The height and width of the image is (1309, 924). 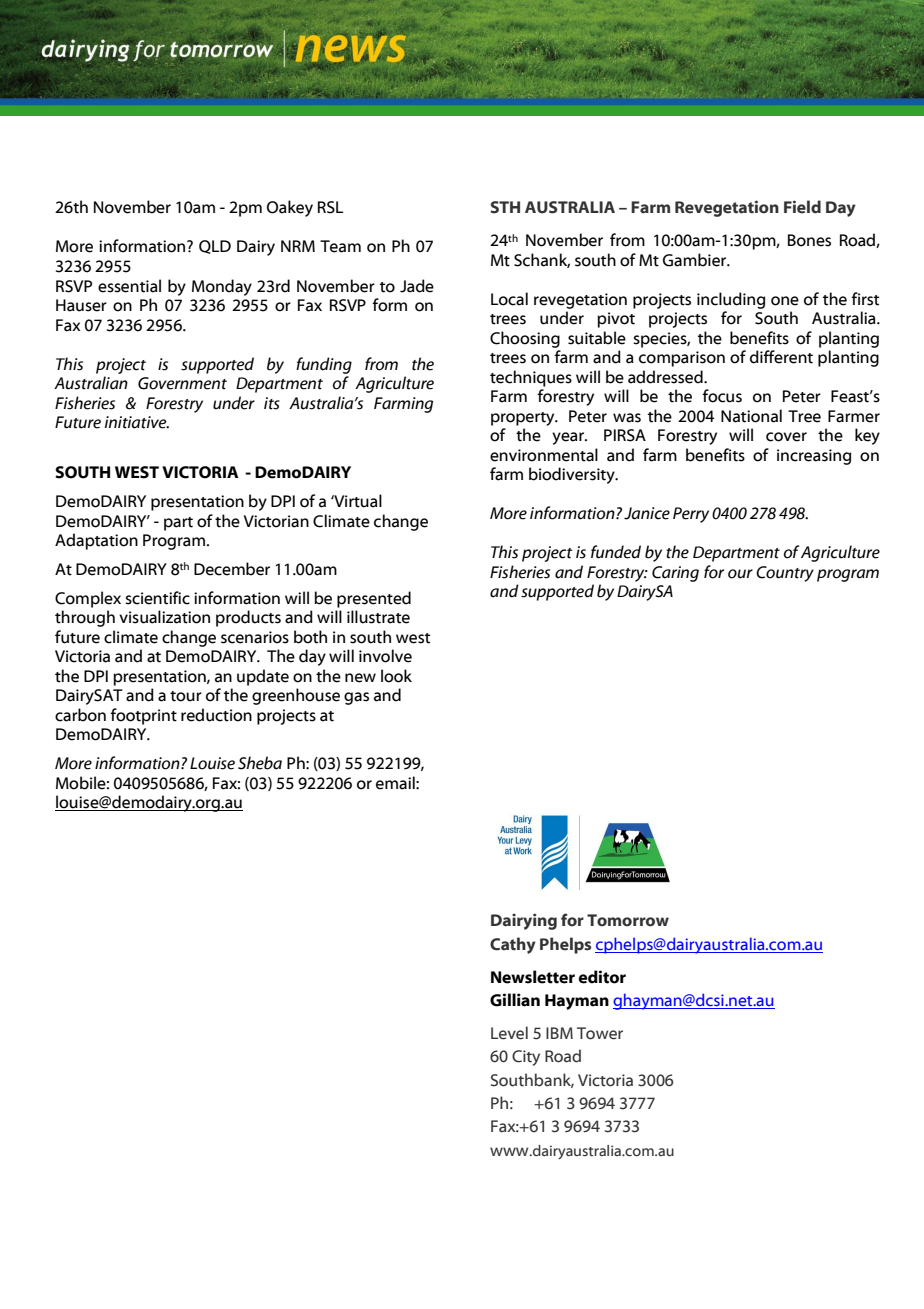 I want to click on Sheba, so click(x=260, y=763).
